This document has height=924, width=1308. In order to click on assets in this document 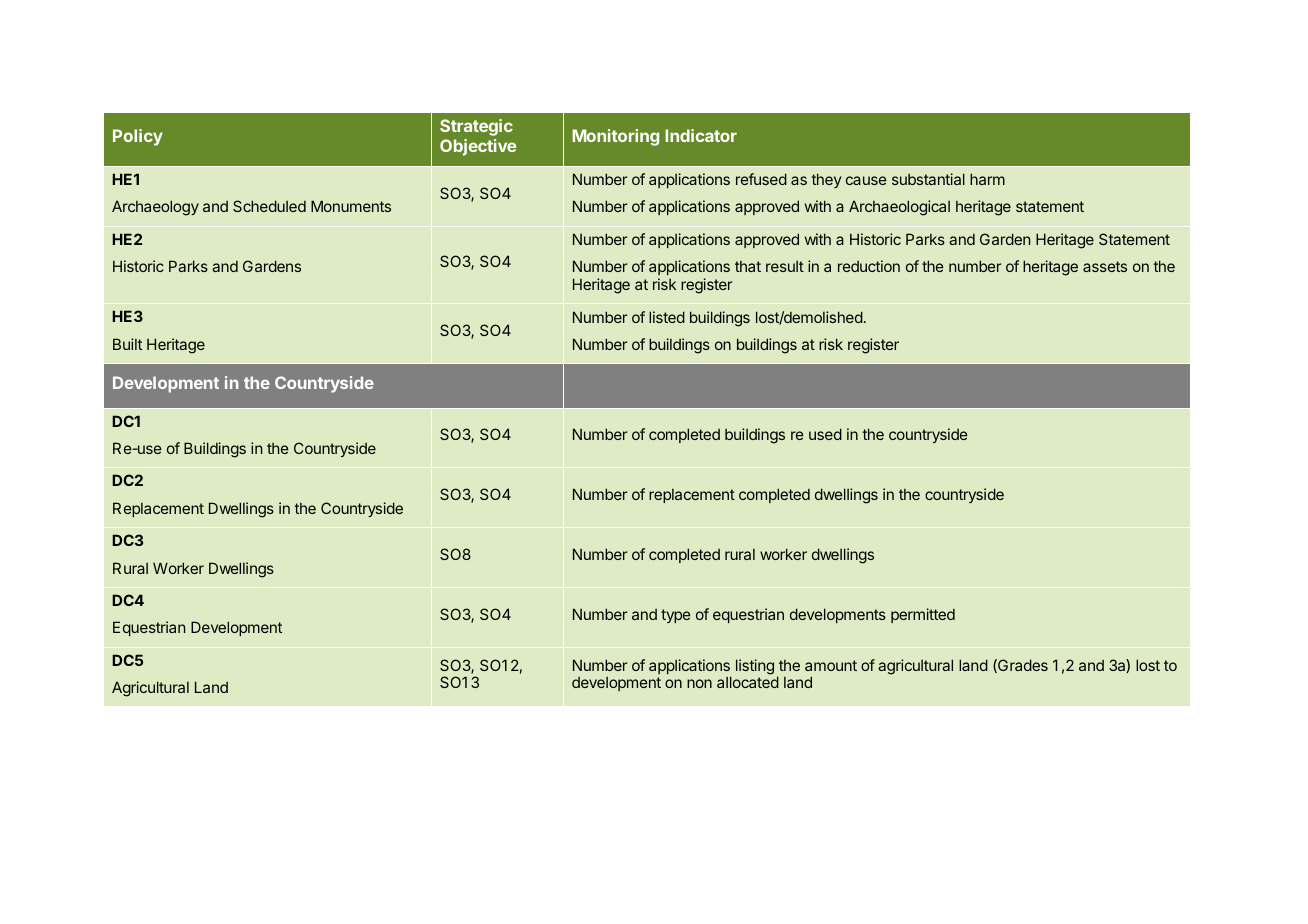, I will do `click(1105, 266)`.
